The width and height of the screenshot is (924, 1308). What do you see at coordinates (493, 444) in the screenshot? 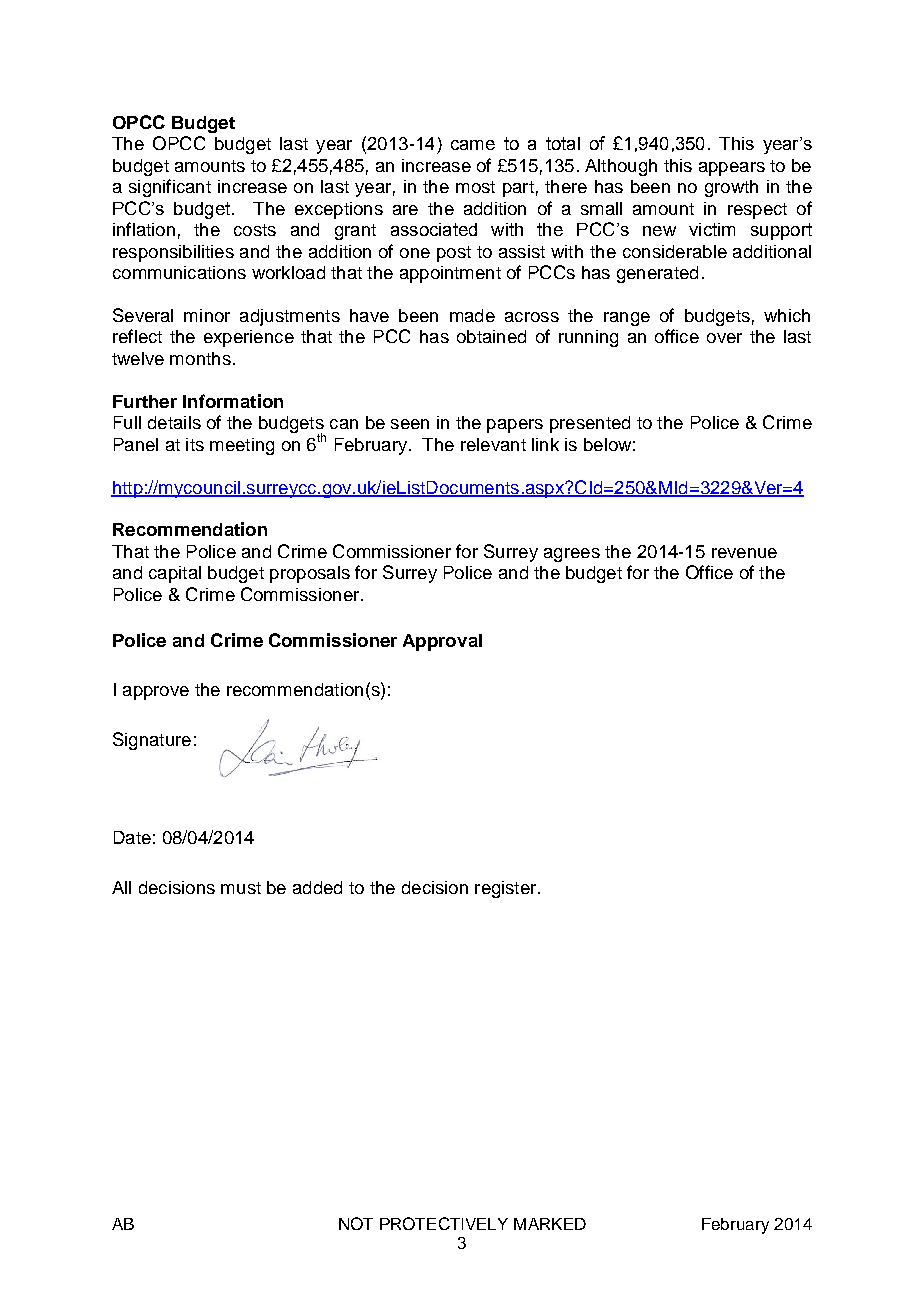
I see `relevant` at bounding box center [493, 444].
